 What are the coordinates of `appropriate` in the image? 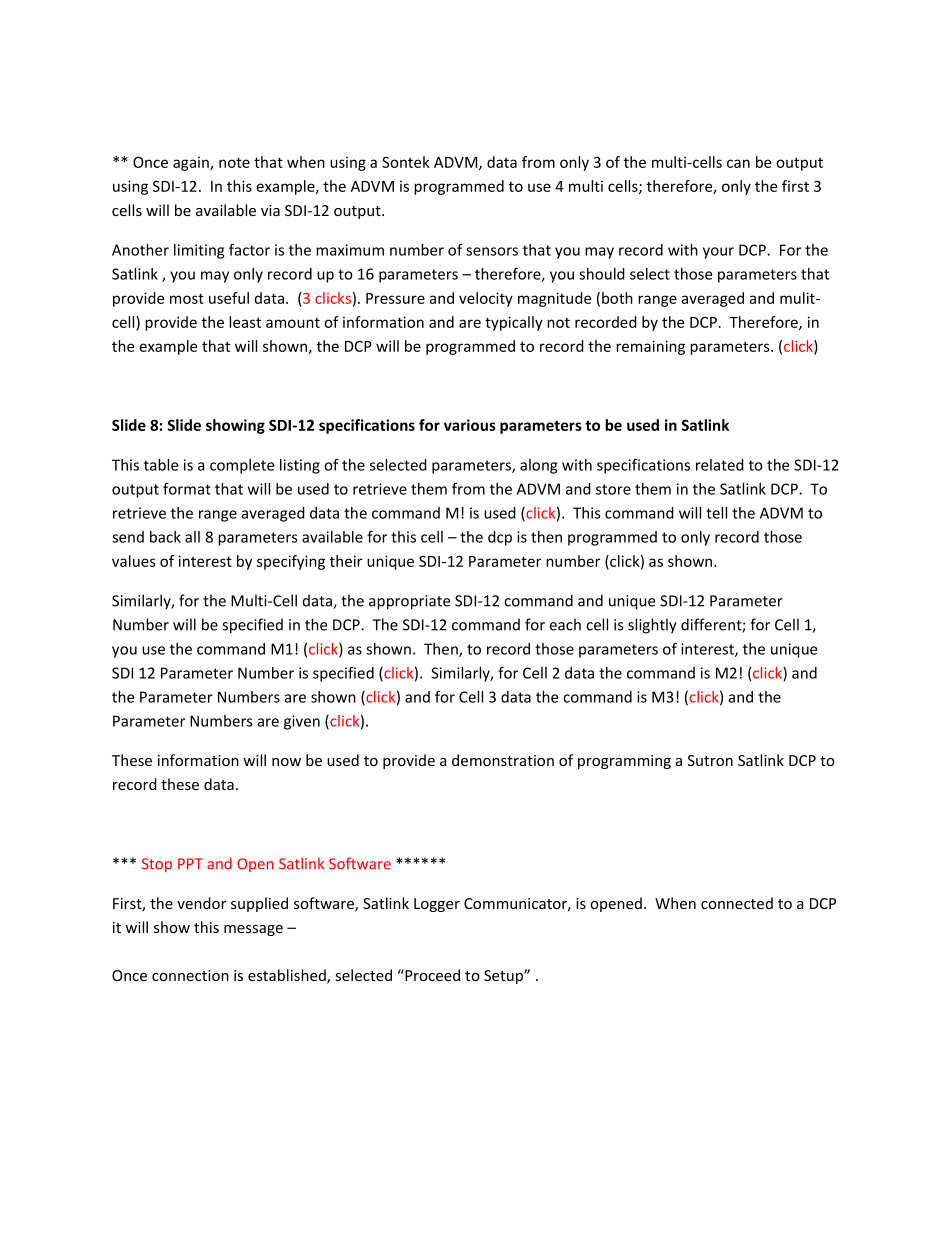 It's located at (409, 602).
